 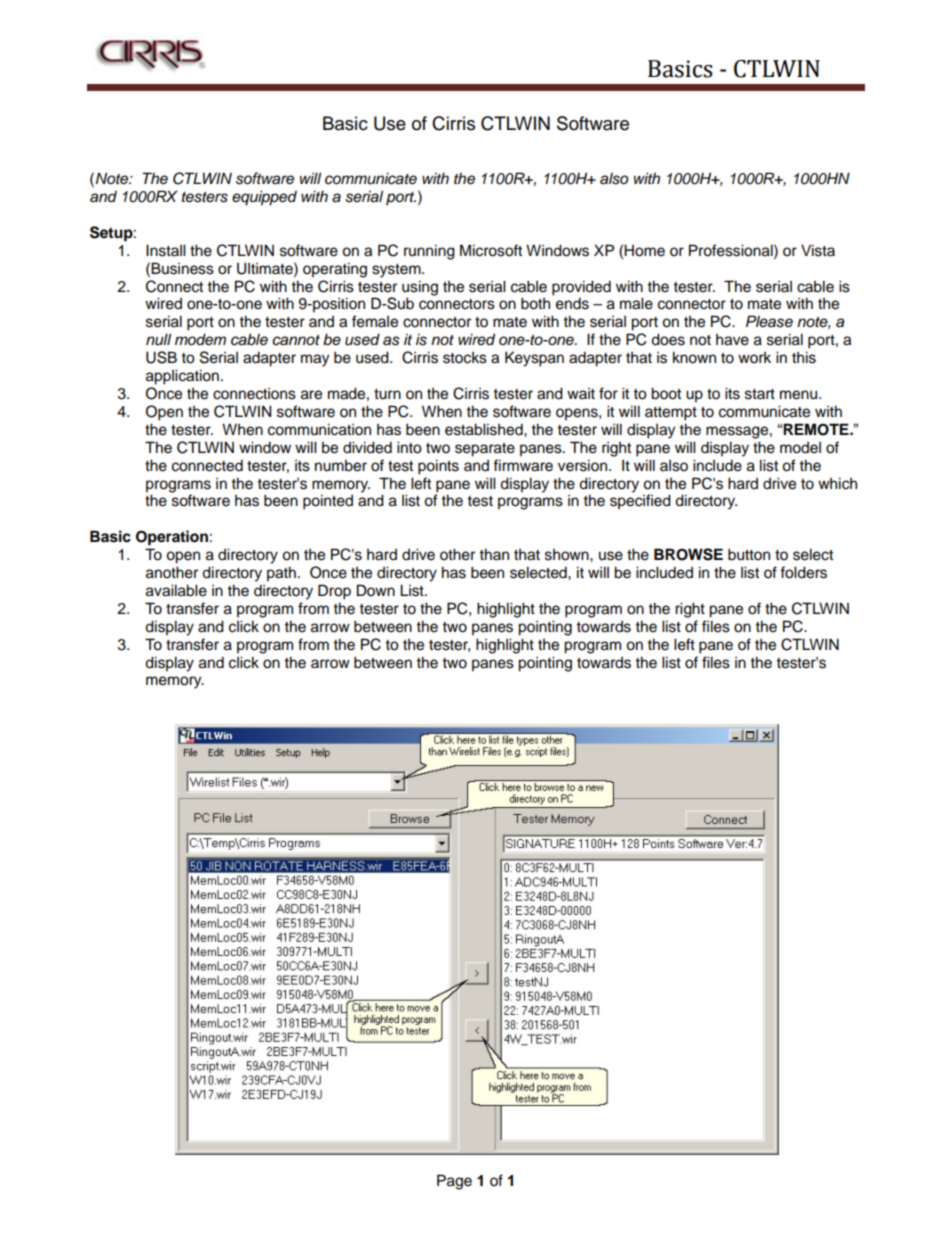 What do you see at coordinates (334, 592) in the page?
I see `Drop` at bounding box center [334, 592].
